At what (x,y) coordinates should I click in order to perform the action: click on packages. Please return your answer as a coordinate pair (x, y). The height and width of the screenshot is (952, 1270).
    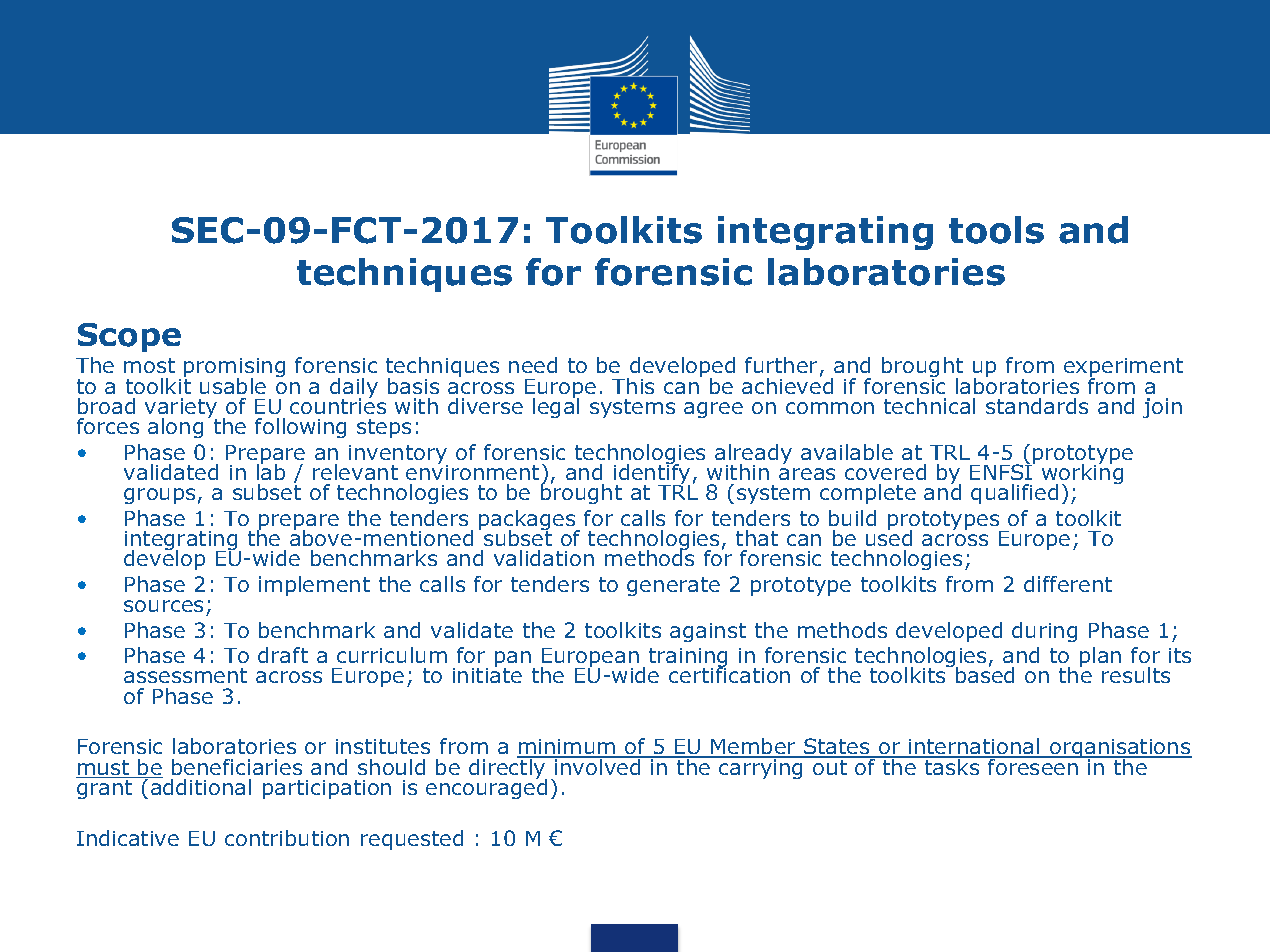
    Looking at the image, I should click on (528, 521).
